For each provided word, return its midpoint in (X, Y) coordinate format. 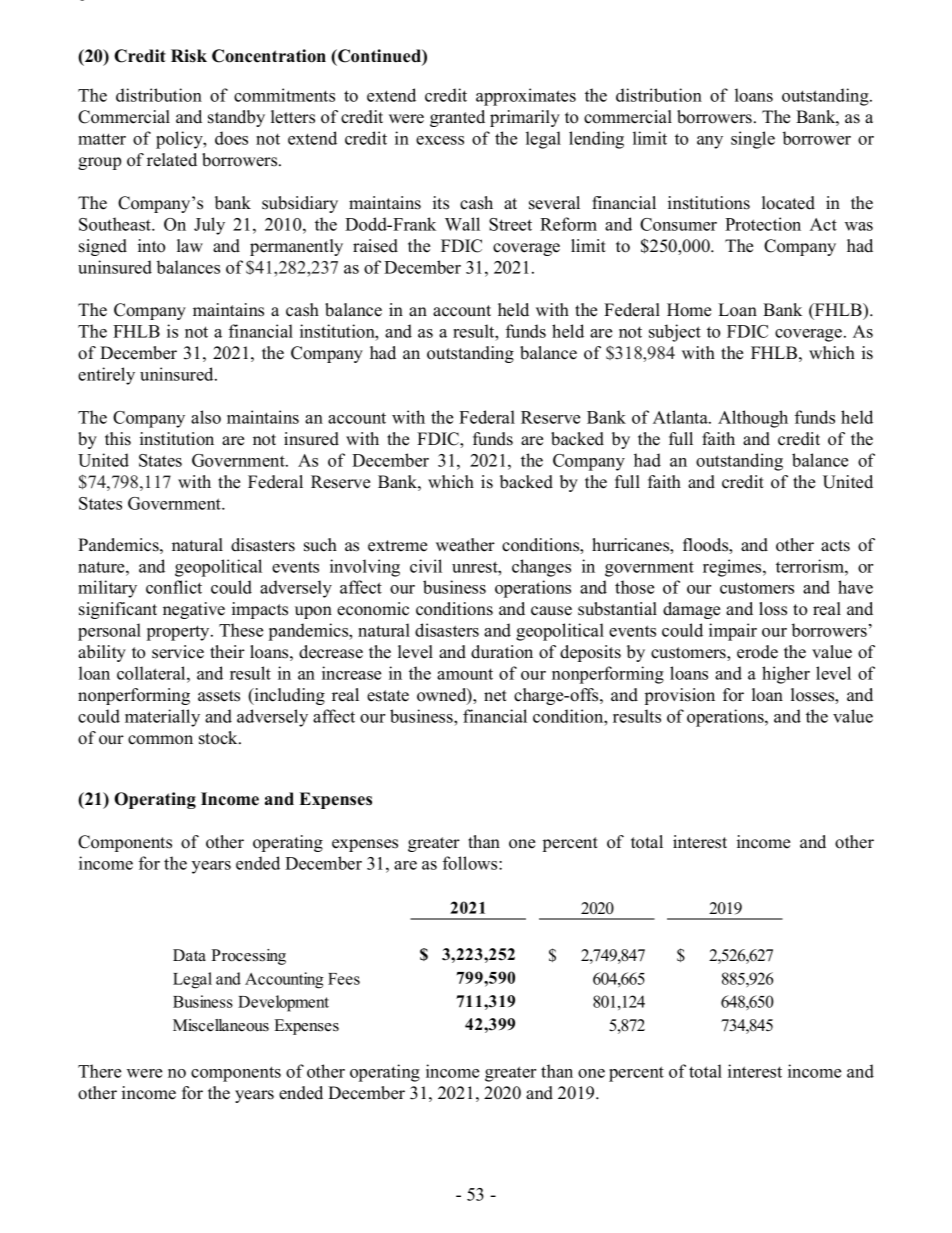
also (206, 417)
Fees (344, 979)
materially (162, 718)
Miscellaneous (221, 1025)
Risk (189, 56)
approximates (526, 97)
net (495, 696)
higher (786, 675)
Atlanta (681, 417)
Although (753, 419)
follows (471, 863)
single (753, 140)
